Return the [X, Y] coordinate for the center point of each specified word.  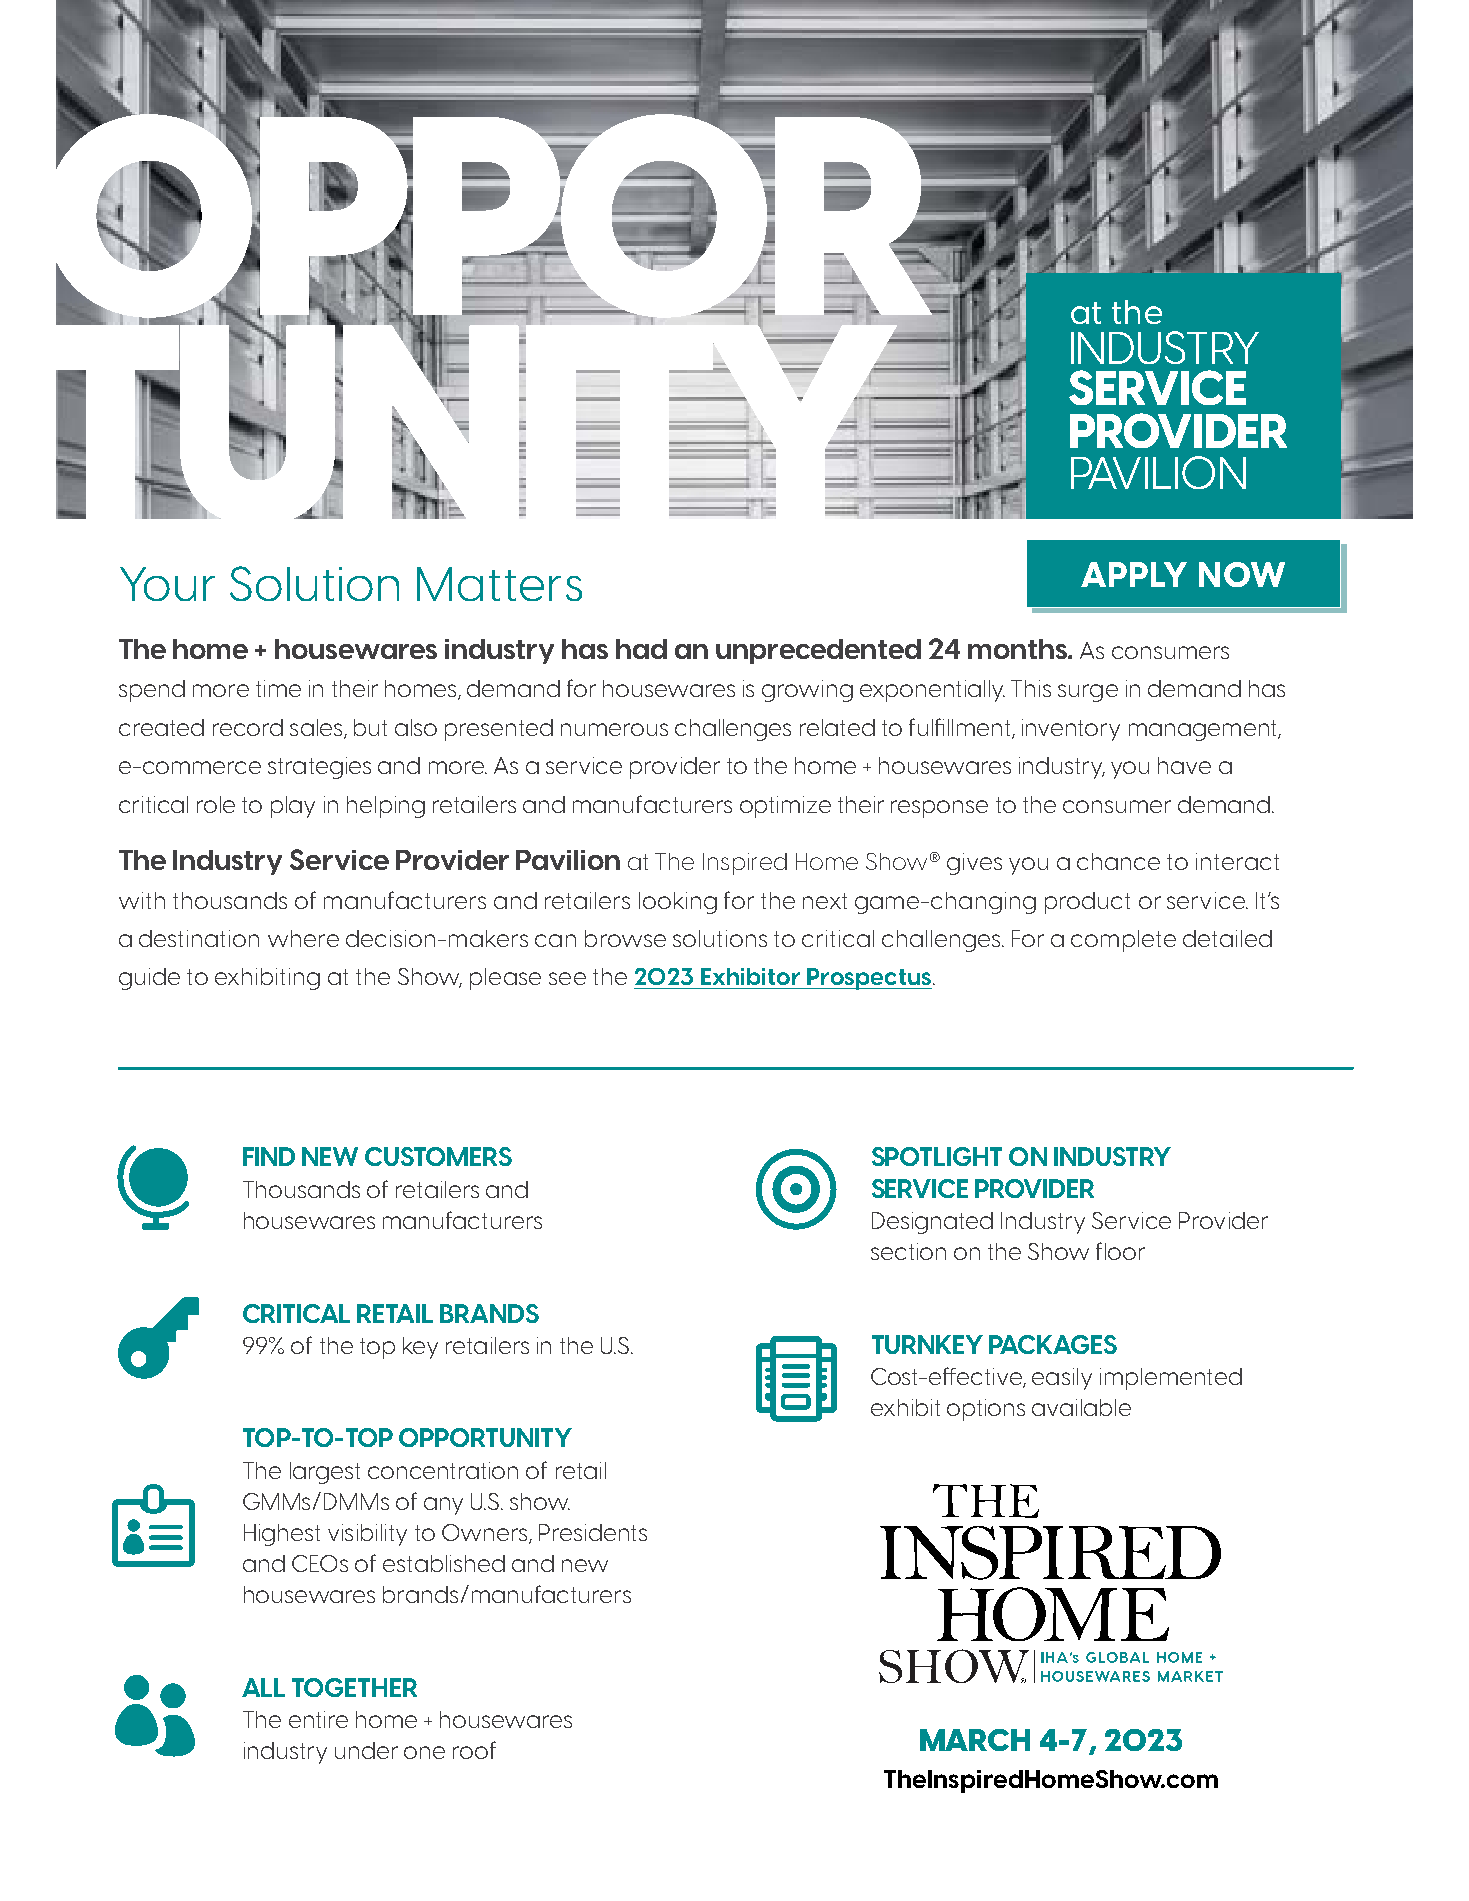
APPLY [1134, 574]
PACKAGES [1053, 1344]
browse [625, 938]
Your [167, 584]
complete [1123, 941]
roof [474, 1750]
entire [318, 1719]
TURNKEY [927, 1344]
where [303, 938]
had [641, 649]
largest [325, 1473]
